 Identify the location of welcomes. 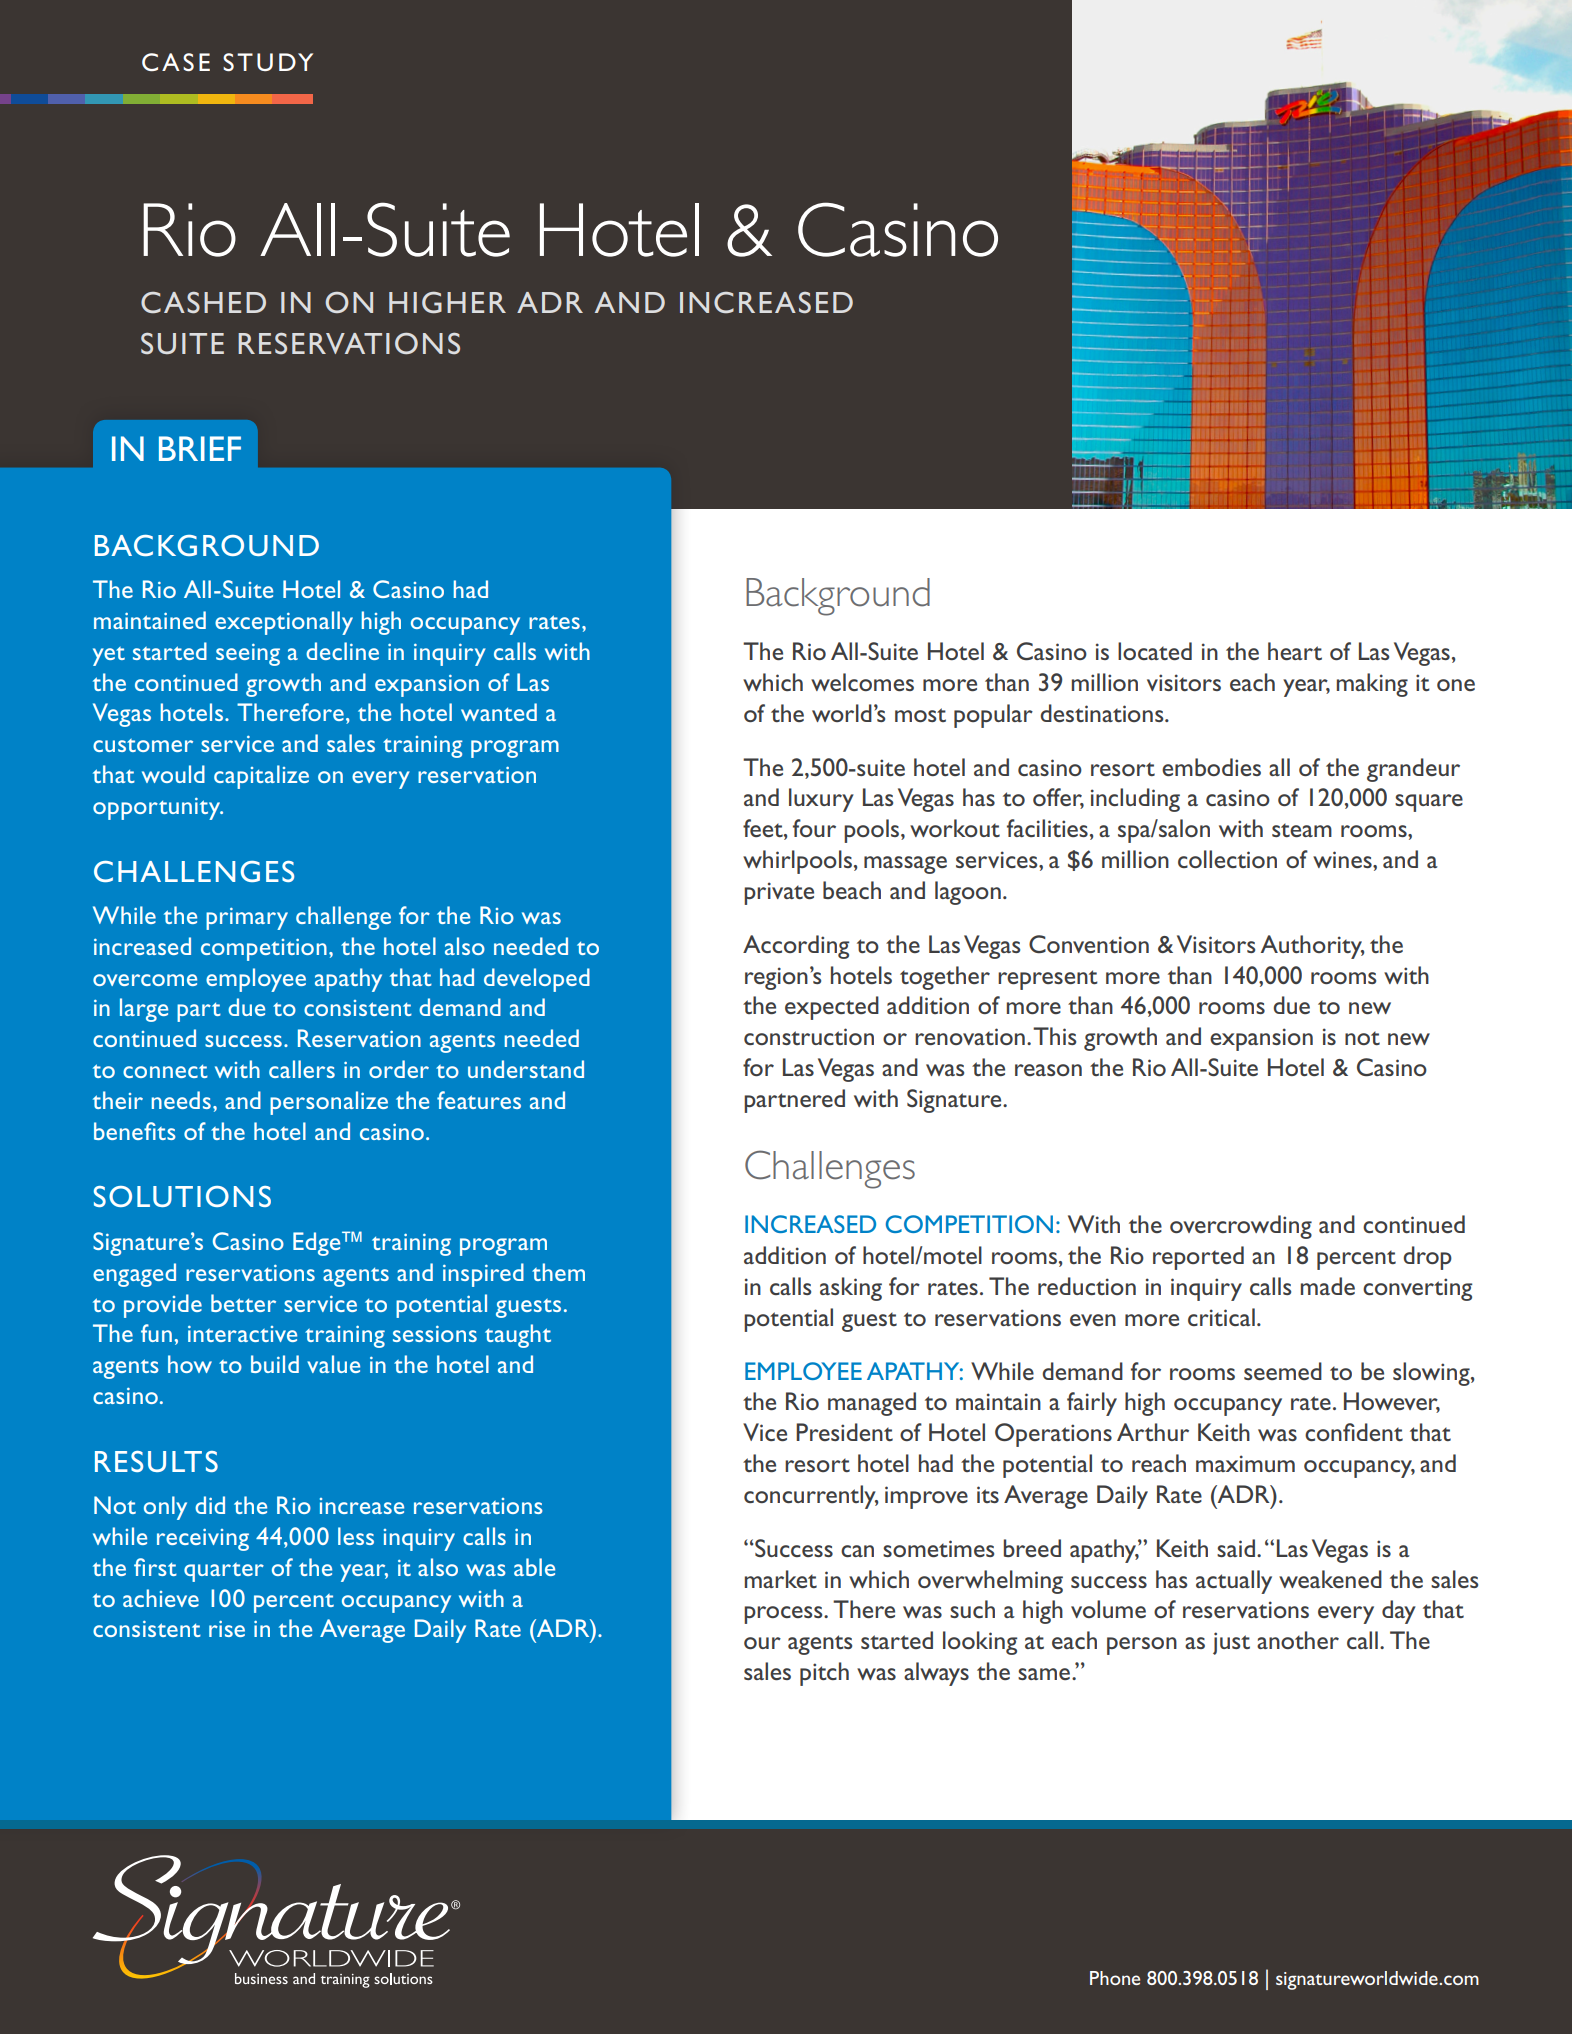
(862, 682).
